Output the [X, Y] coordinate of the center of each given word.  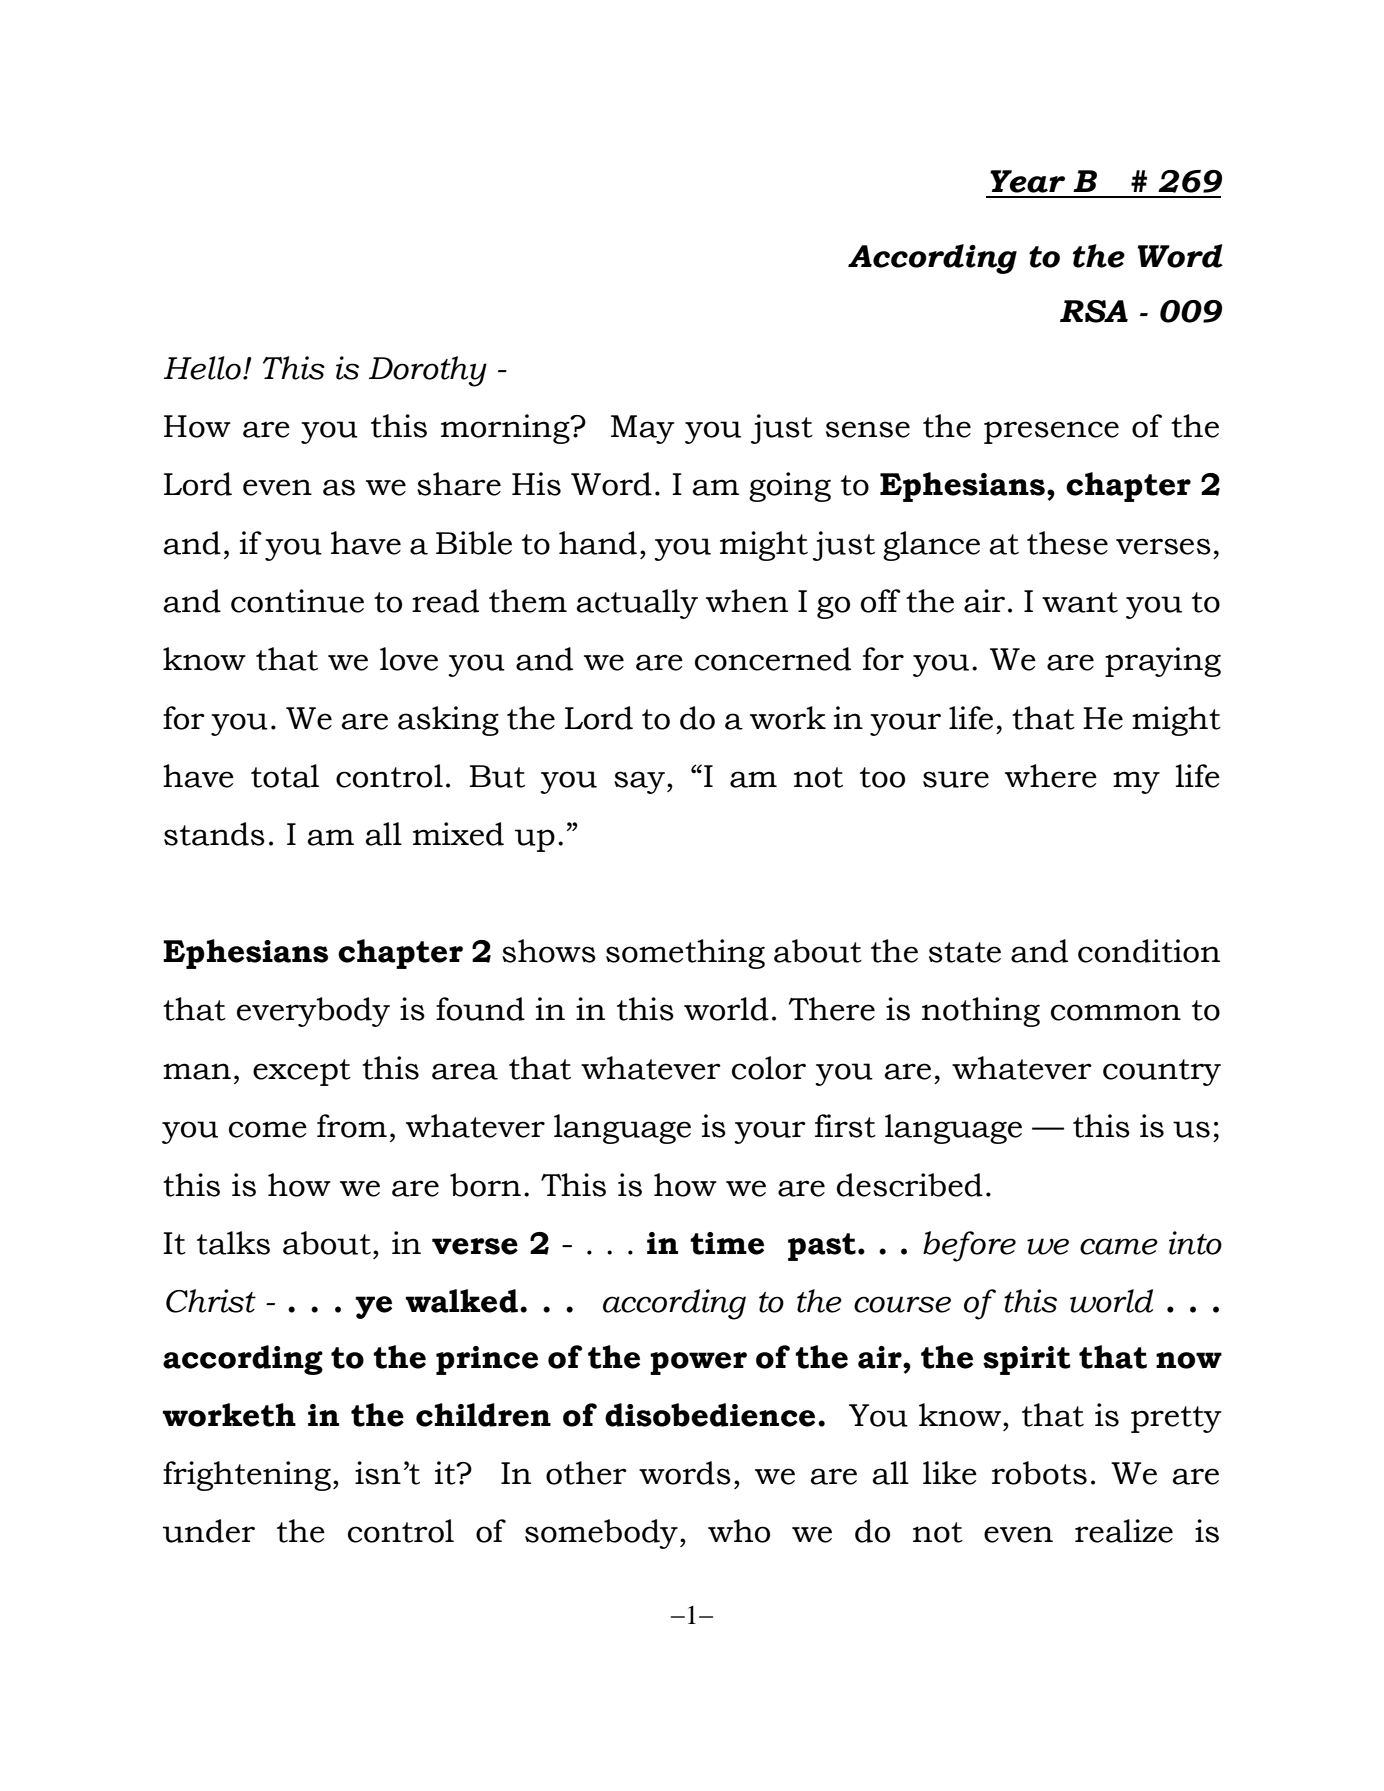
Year [1027, 181]
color [769, 1068]
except [302, 1072]
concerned [773, 659]
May [643, 429]
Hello [202, 368]
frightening [247, 1476]
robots [1039, 1473]
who [739, 1531]
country [1162, 1072]
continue [297, 601]
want [1080, 602]
